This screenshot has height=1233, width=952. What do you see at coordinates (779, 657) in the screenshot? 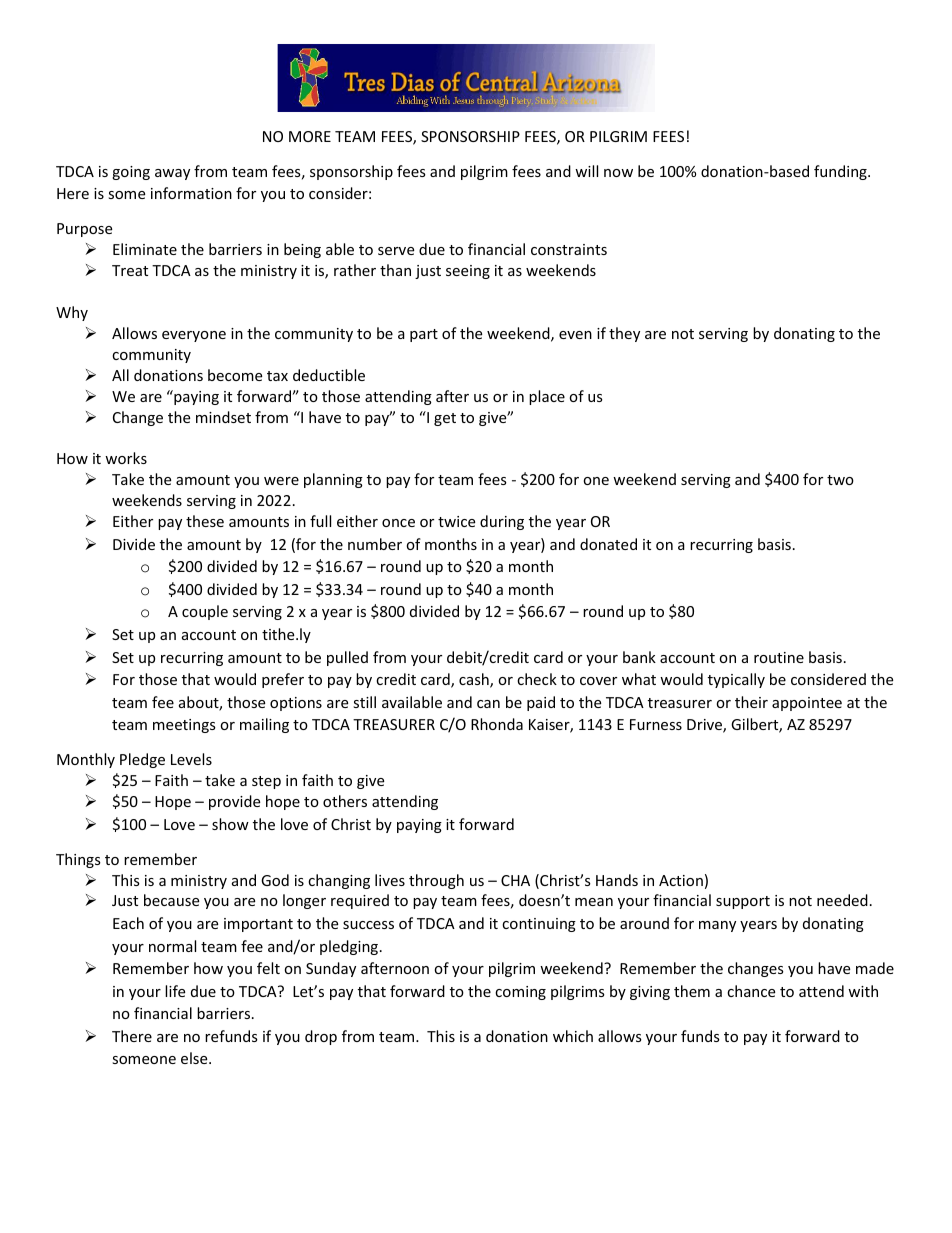
I see `routine` at bounding box center [779, 657].
